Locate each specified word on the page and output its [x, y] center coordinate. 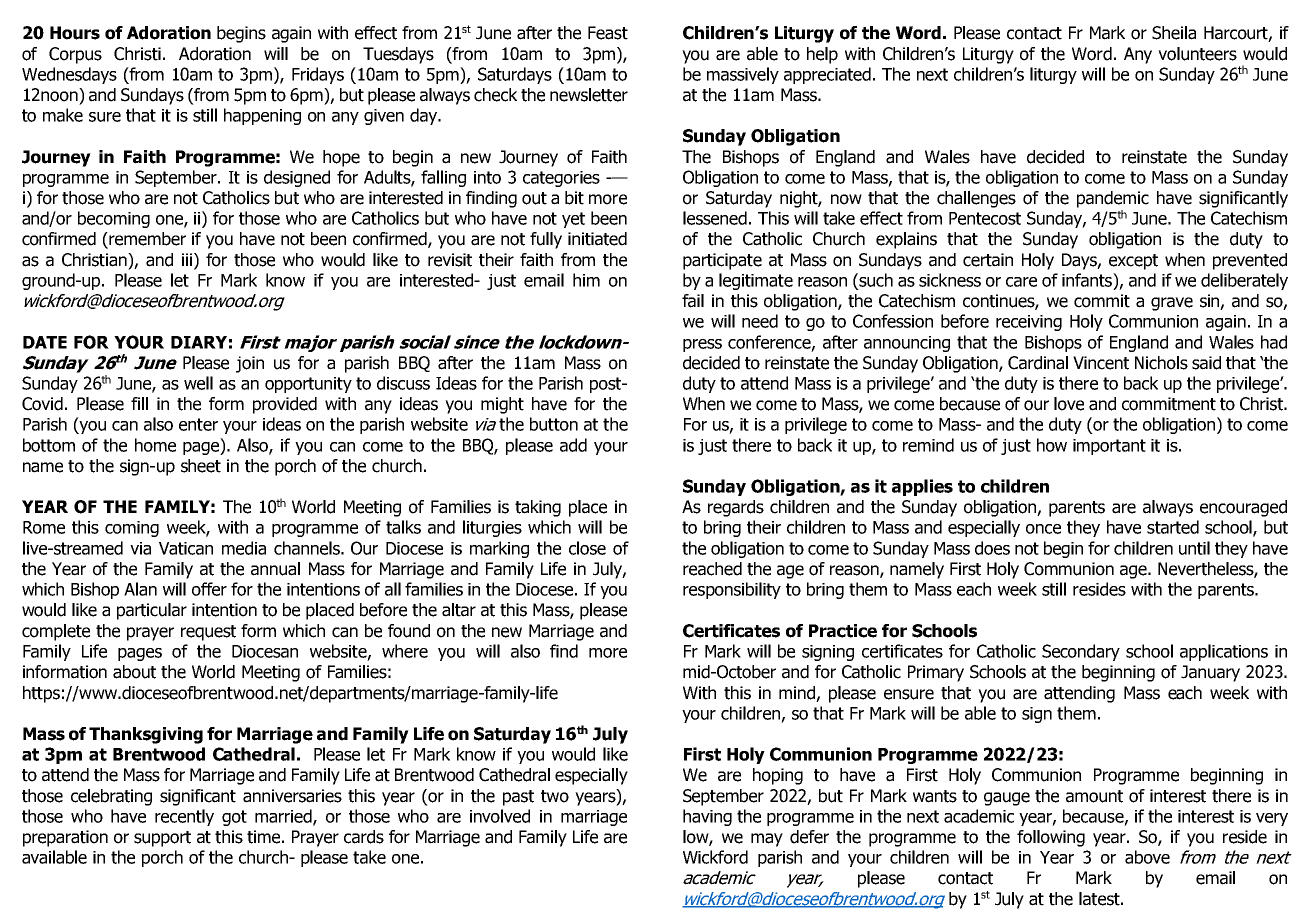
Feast [608, 33]
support [162, 839]
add [573, 445]
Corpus [75, 55]
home [155, 445]
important [1109, 447]
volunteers [1197, 54]
